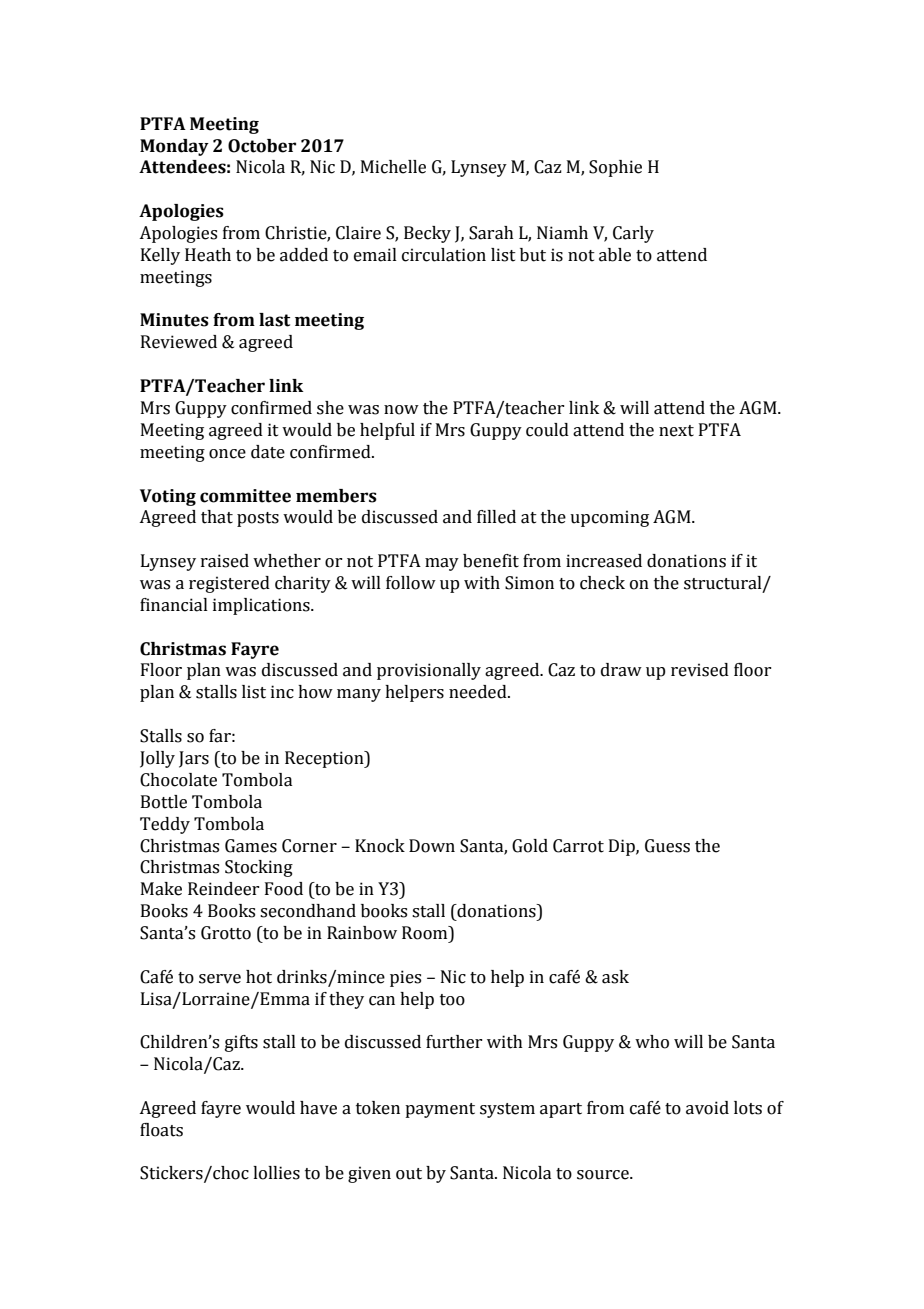 The height and width of the image is (1309, 924). I want to click on October, so click(262, 146).
